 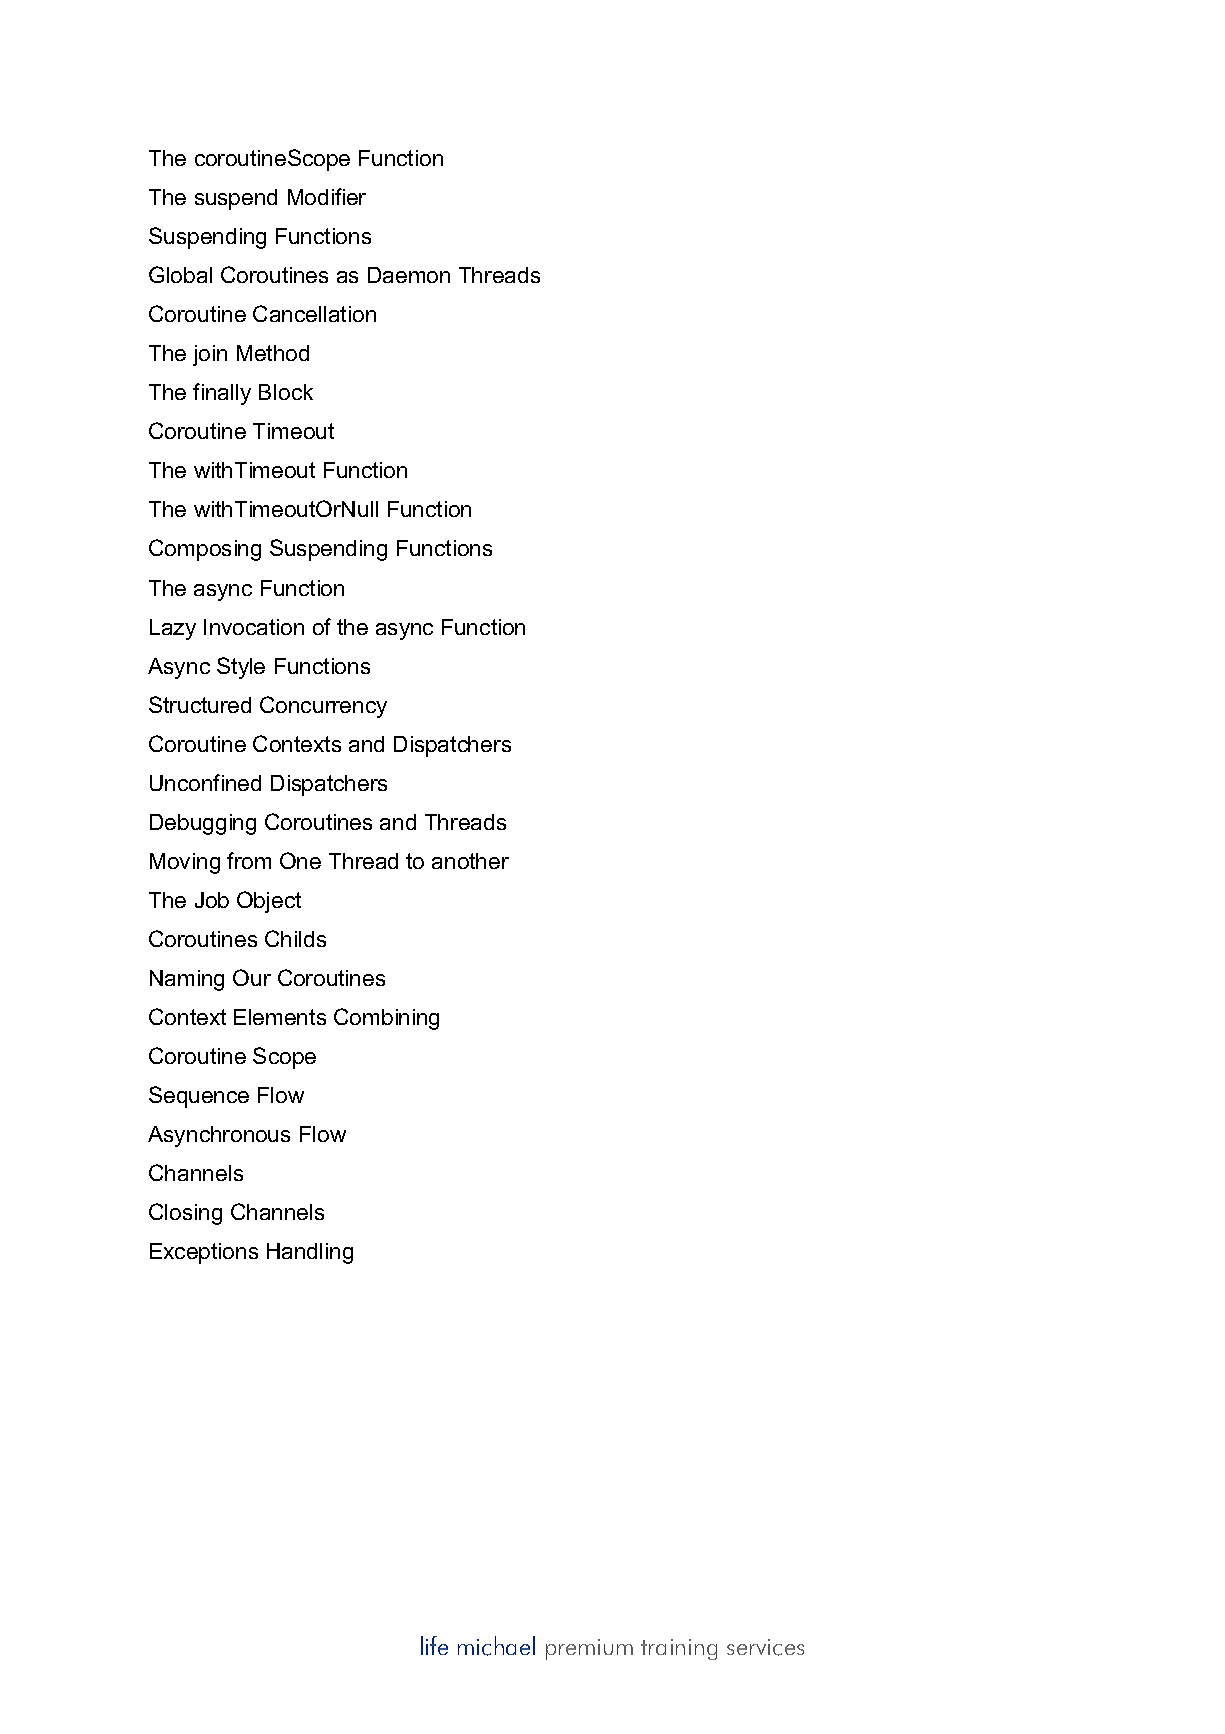 What do you see at coordinates (204, 1253) in the screenshot?
I see `Exceptions` at bounding box center [204, 1253].
